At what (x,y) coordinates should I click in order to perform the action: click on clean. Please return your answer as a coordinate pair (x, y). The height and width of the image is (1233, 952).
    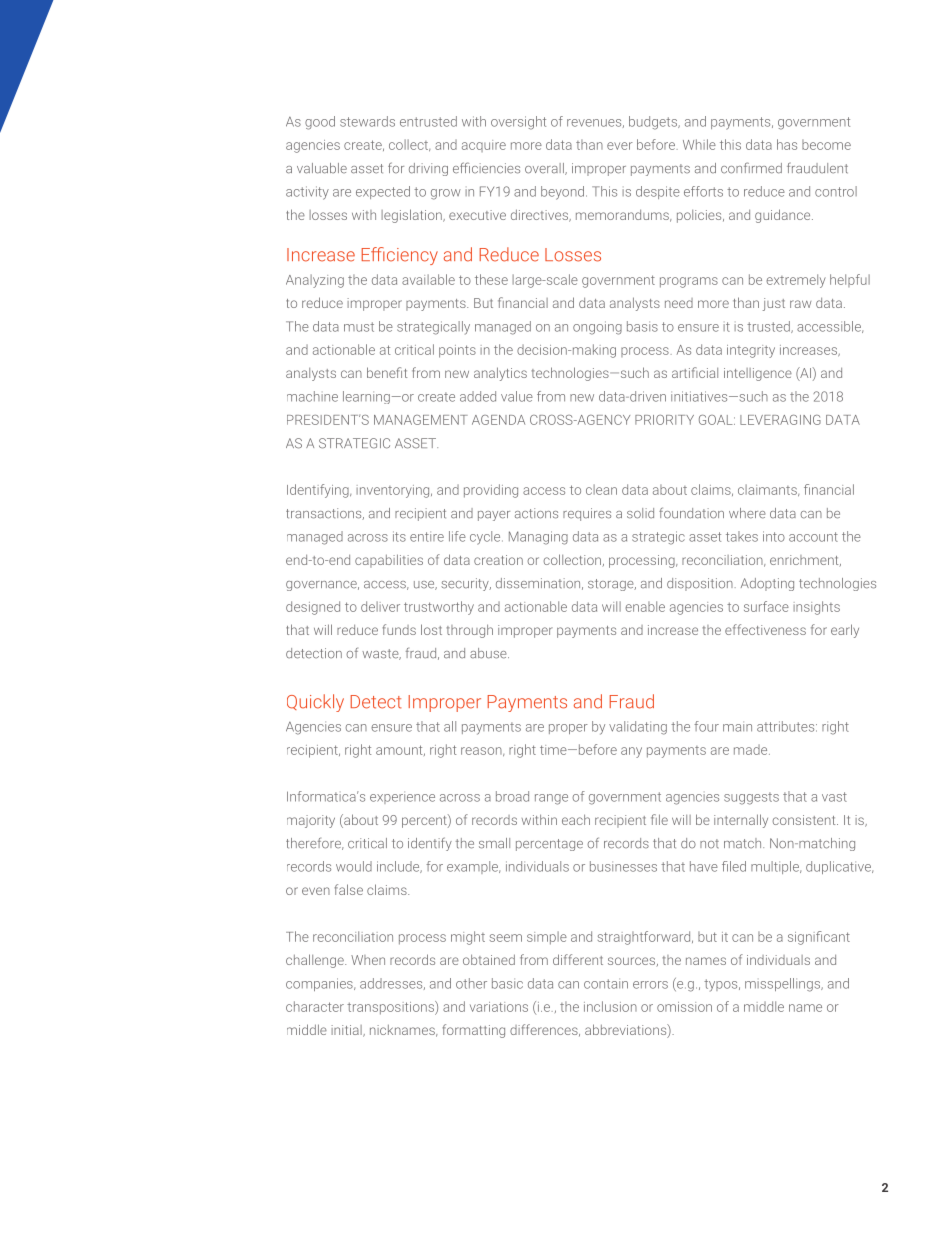
    Looking at the image, I should click on (601, 489).
